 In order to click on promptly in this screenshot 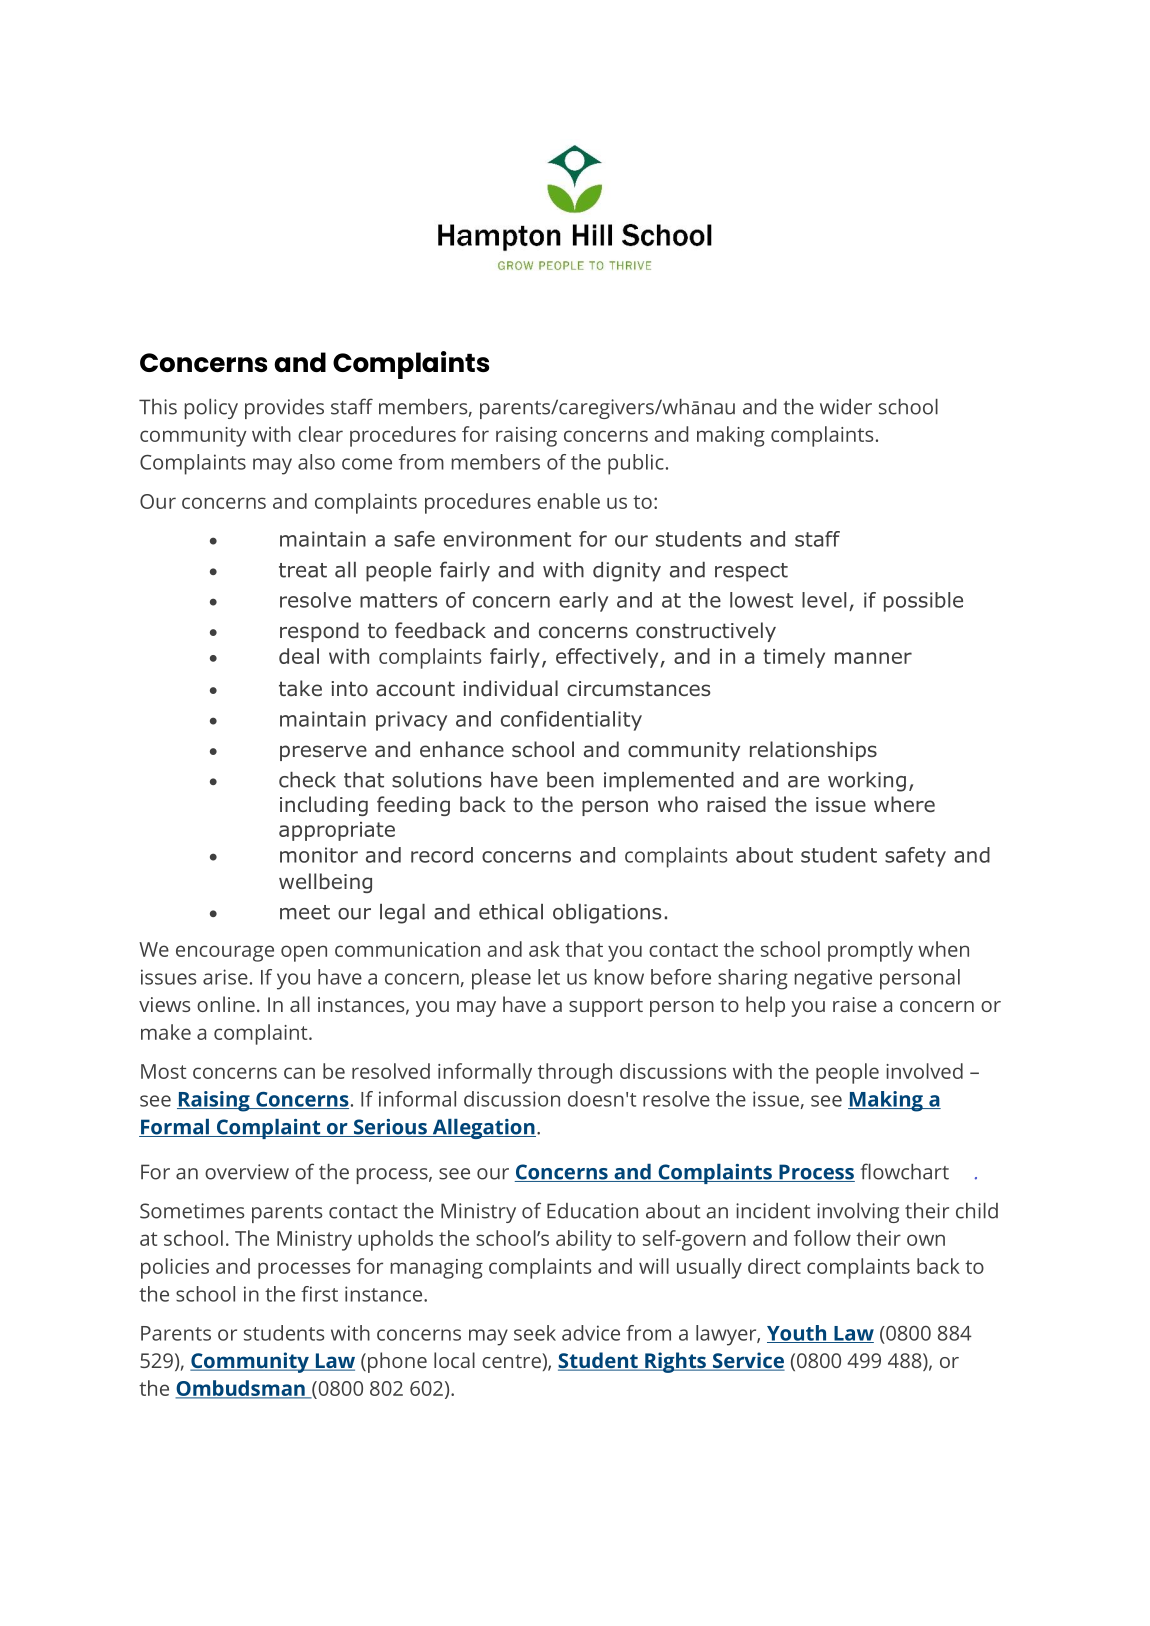, I will do `click(870, 951)`.
